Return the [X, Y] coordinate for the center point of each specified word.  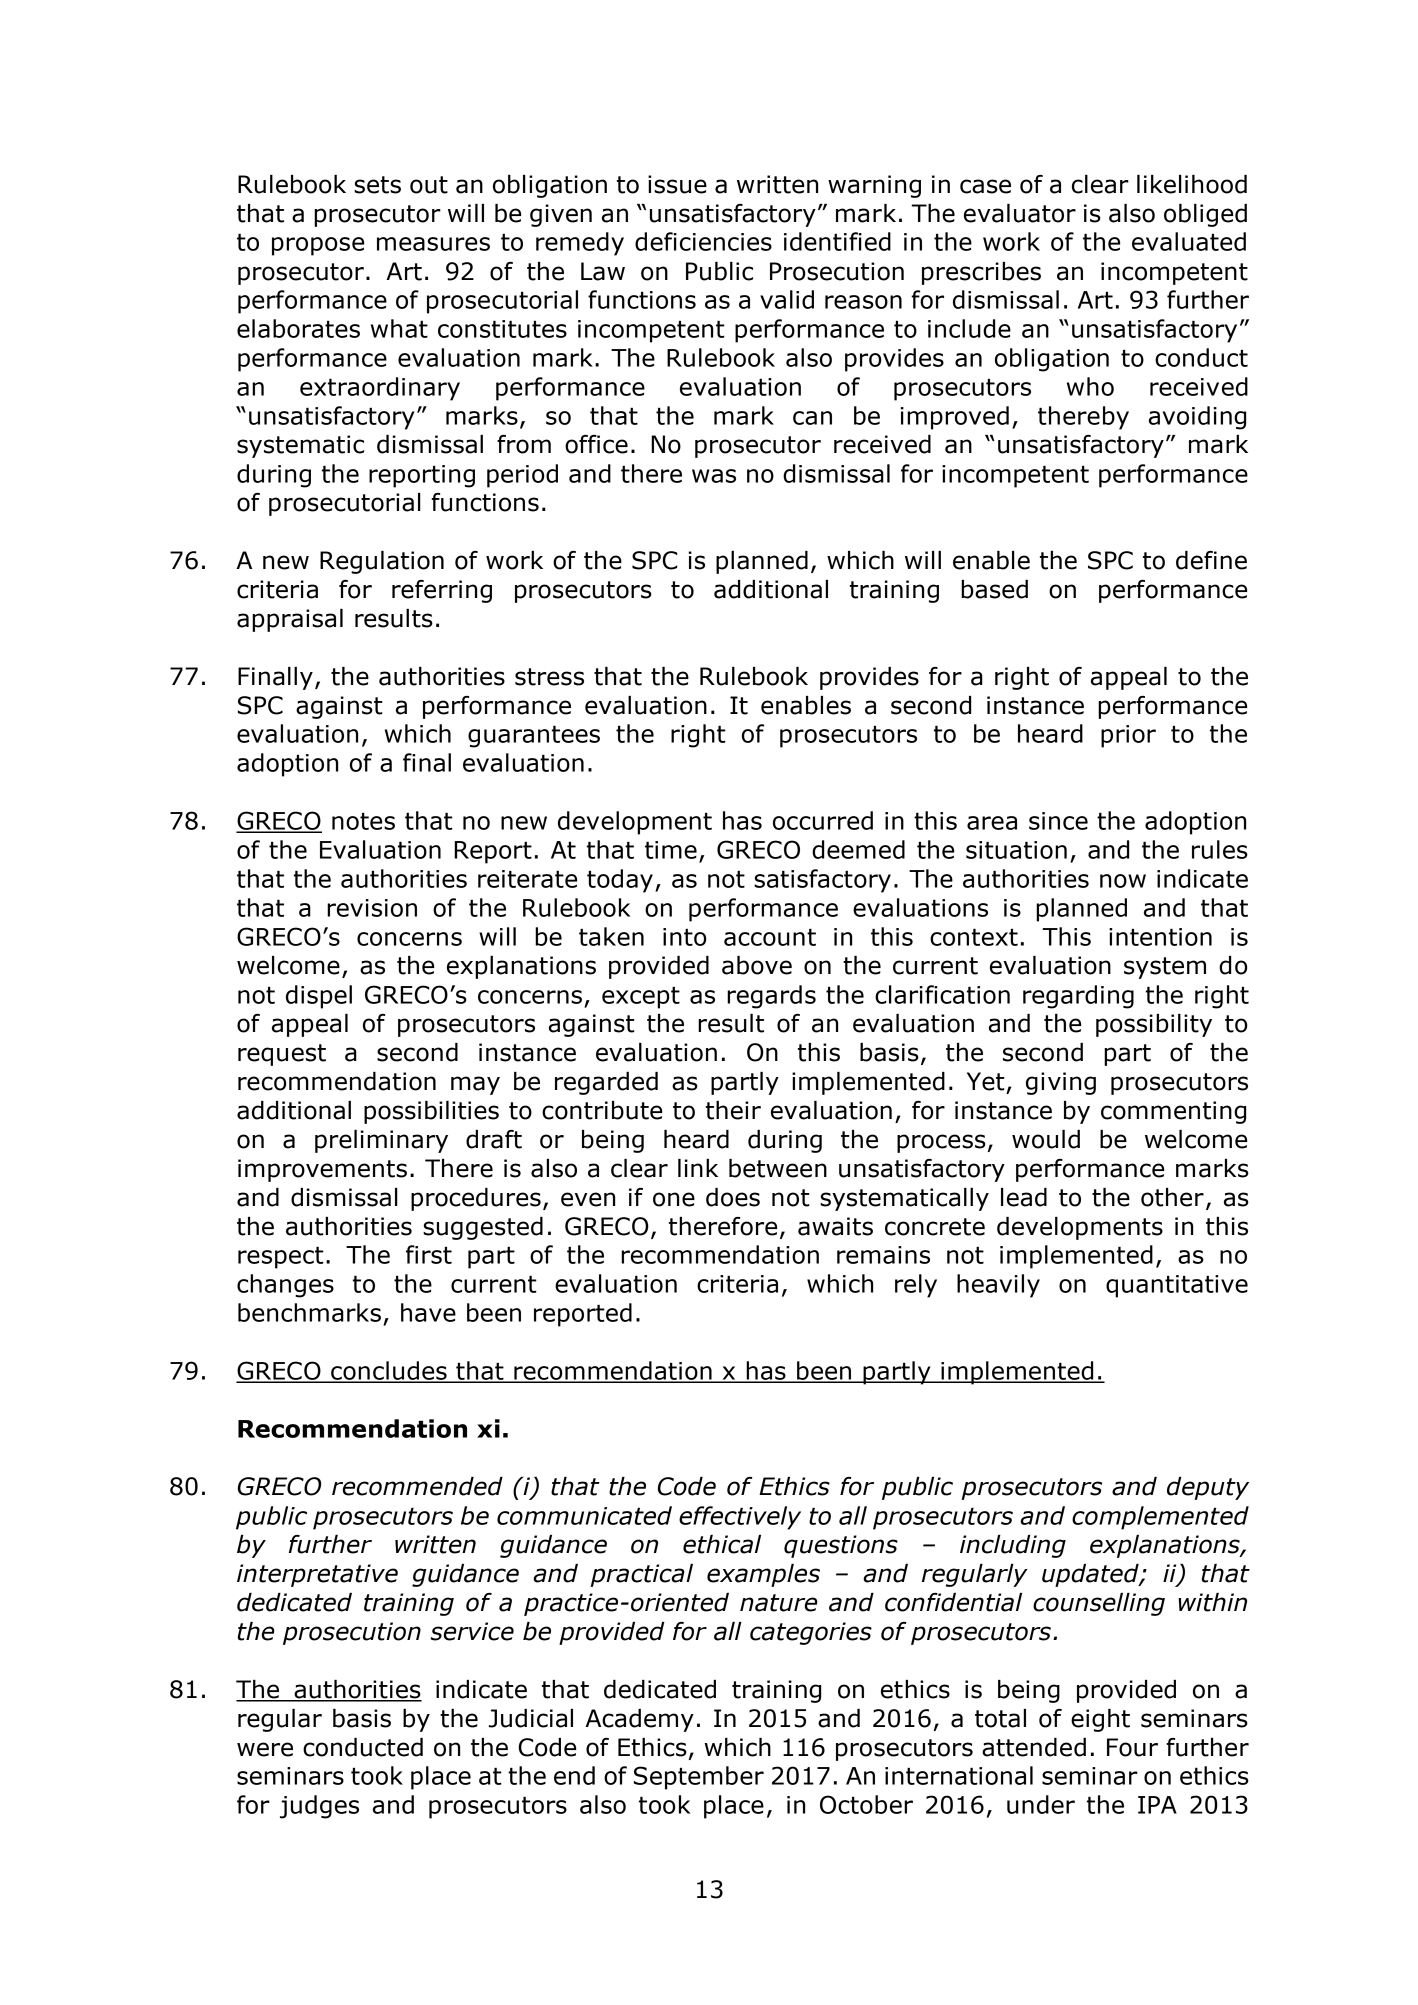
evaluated [1189, 241]
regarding [1078, 997]
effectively [740, 1518]
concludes [389, 1371]
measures [433, 244]
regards [771, 997]
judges [319, 1807]
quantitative [1177, 1286]
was [714, 476]
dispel [319, 997]
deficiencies [703, 241]
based [994, 589]
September [699, 1778]
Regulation [382, 562]
